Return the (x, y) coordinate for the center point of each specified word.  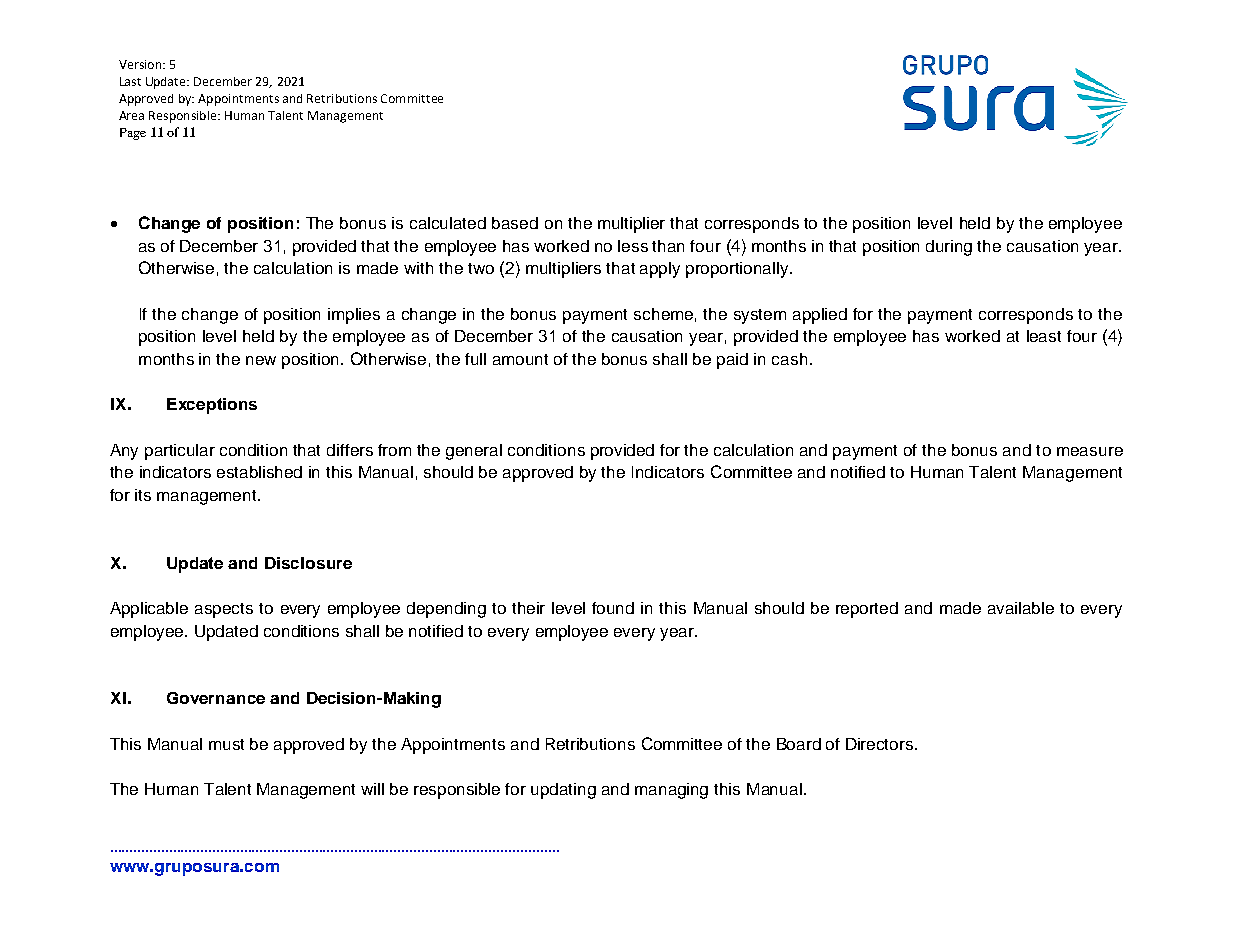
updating (563, 791)
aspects (224, 610)
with (418, 268)
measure (1090, 451)
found (613, 608)
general (474, 452)
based (515, 223)
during (949, 248)
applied (820, 316)
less (633, 246)
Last (130, 81)
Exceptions (212, 406)
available (1021, 608)
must (226, 744)
